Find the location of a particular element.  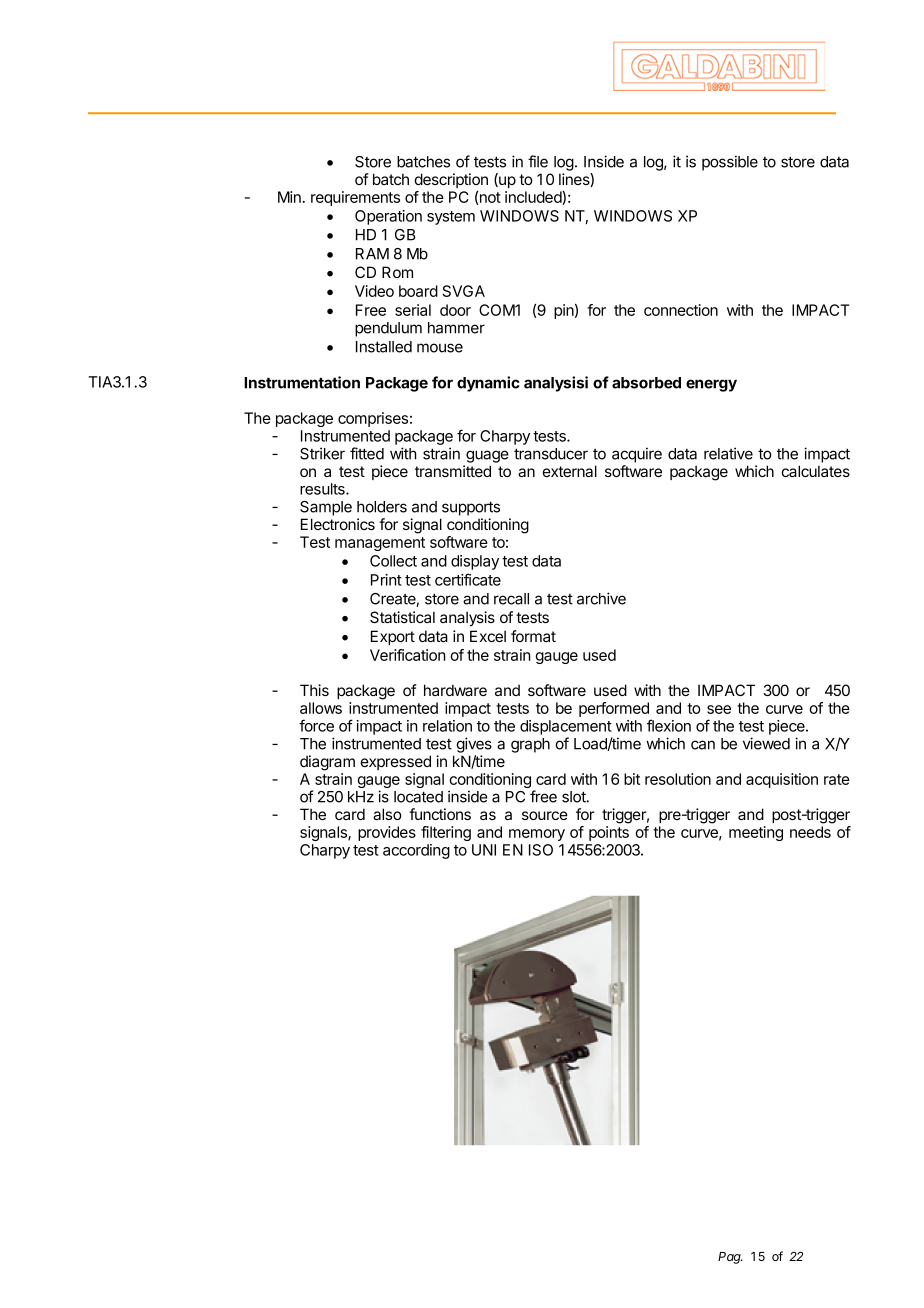

Pag is located at coordinates (730, 1258).
